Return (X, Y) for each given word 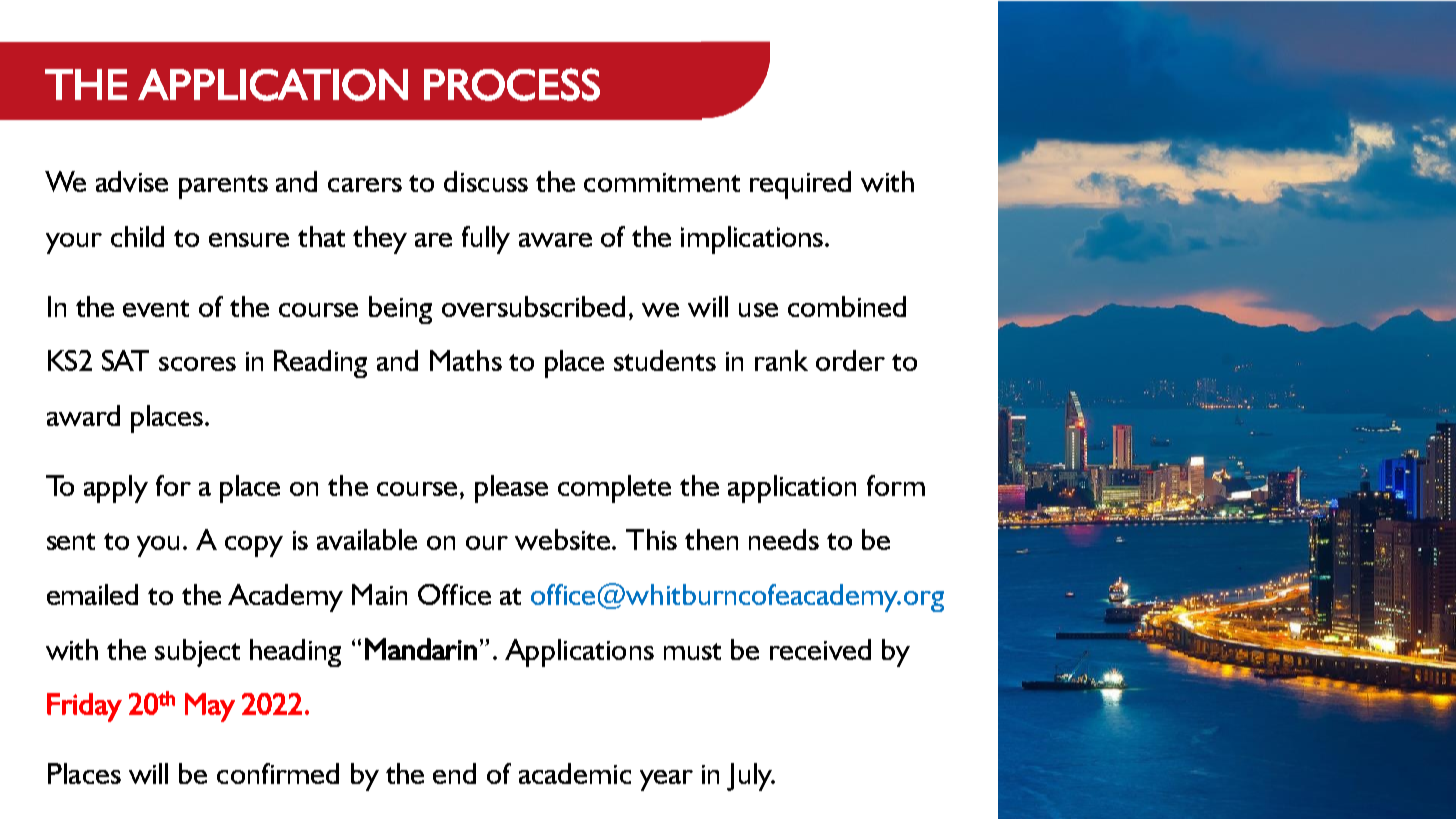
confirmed (278, 773)
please (511, 489)
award (83, 415)
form (896, 485)
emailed (92, 594)
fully (486, 240)
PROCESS (512, 84)
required (800, 185)
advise (132, 181)
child (137, 236)
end (454, 773)
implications (752, 240)
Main (379, 594)
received (820, 649)
